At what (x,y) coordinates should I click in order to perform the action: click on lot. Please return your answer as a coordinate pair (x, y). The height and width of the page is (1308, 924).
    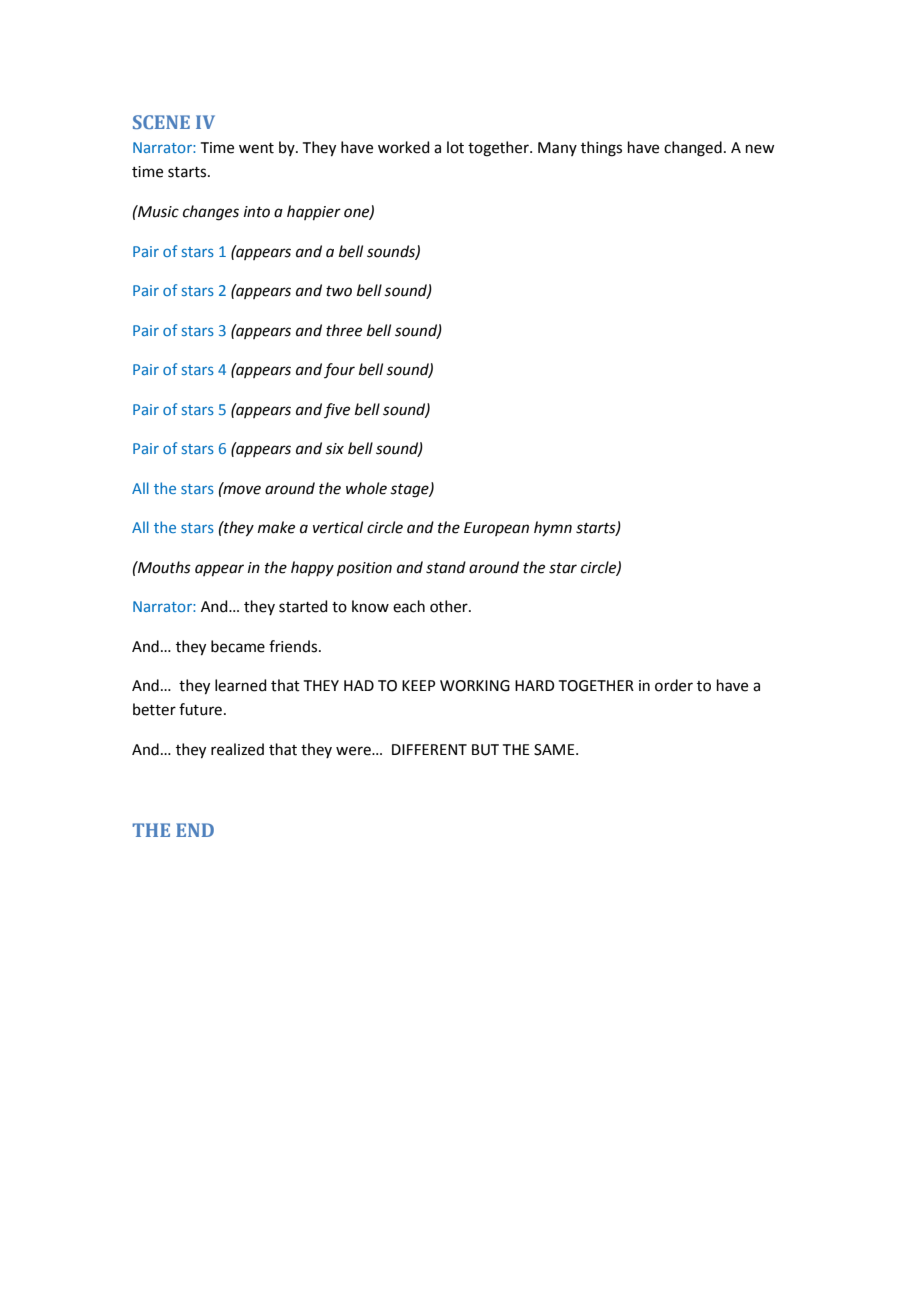
    Looking at the image, I should click on (455, 147).
